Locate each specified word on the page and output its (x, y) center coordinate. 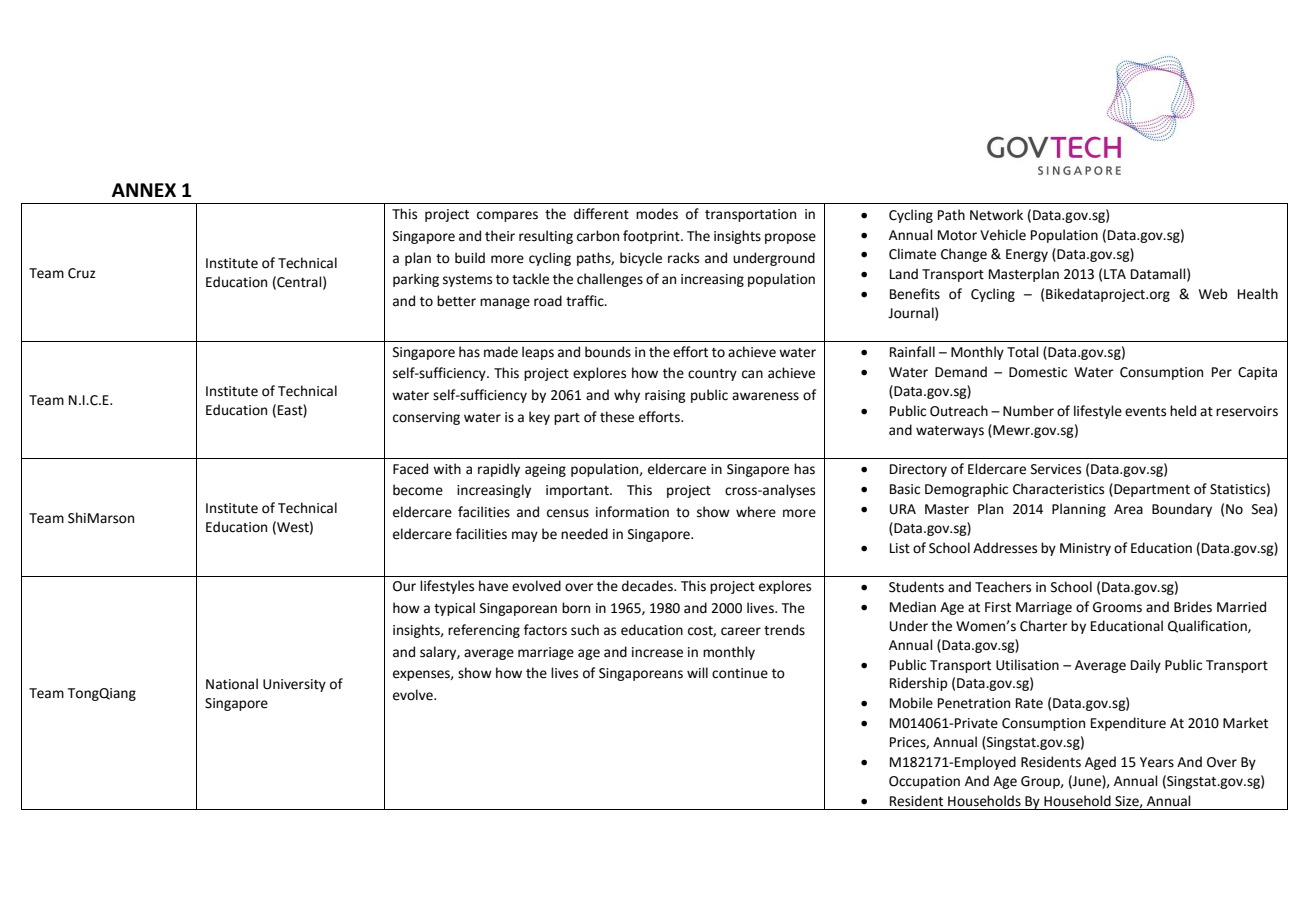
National (232, 684)
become (418, 490)
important (578, 491)
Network (996, 215)
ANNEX (144, 190)
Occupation (924, 782)
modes (657, 214)
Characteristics (1058, 489)
